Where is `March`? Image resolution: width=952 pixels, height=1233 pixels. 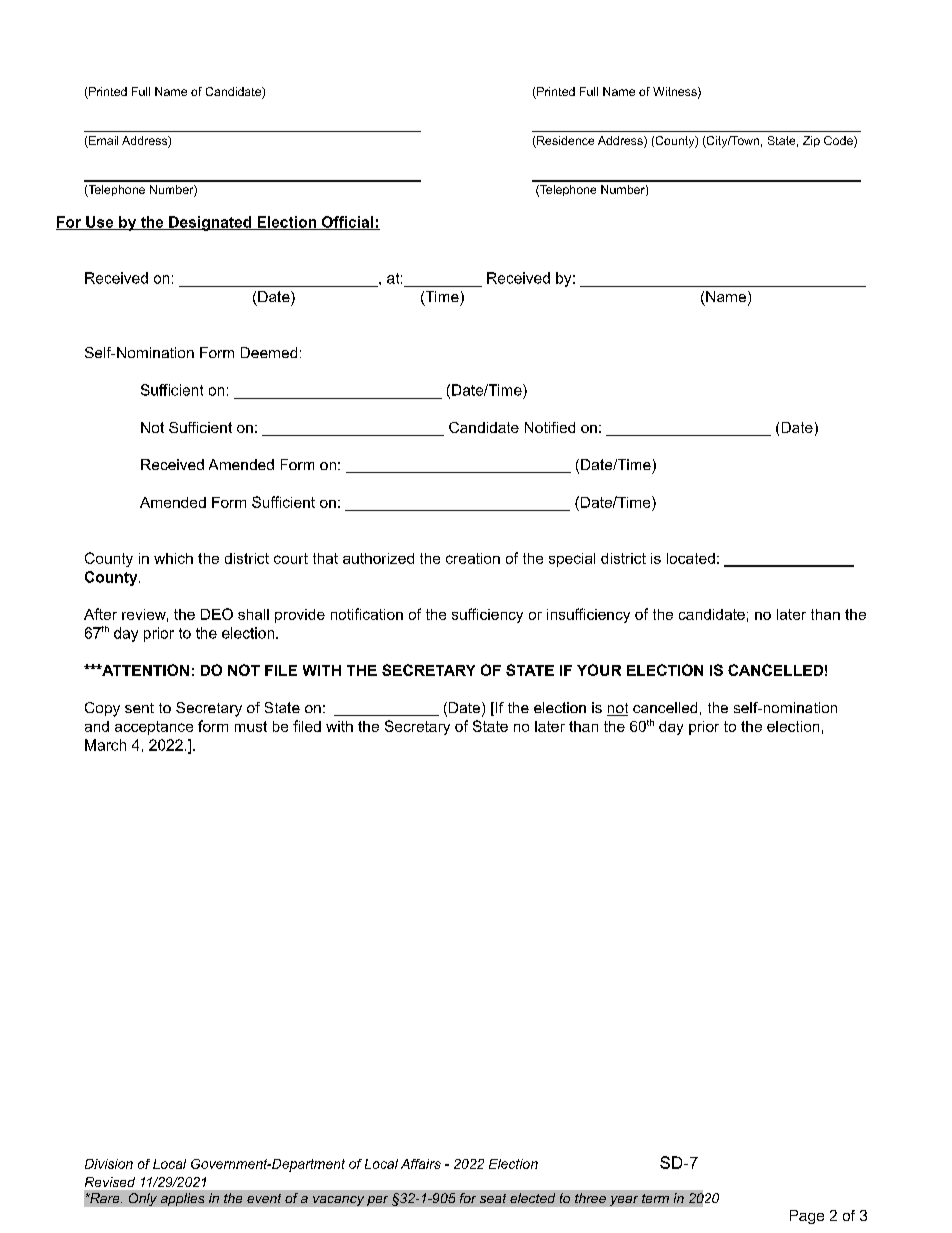
March is located at coordinates (105, 745).
